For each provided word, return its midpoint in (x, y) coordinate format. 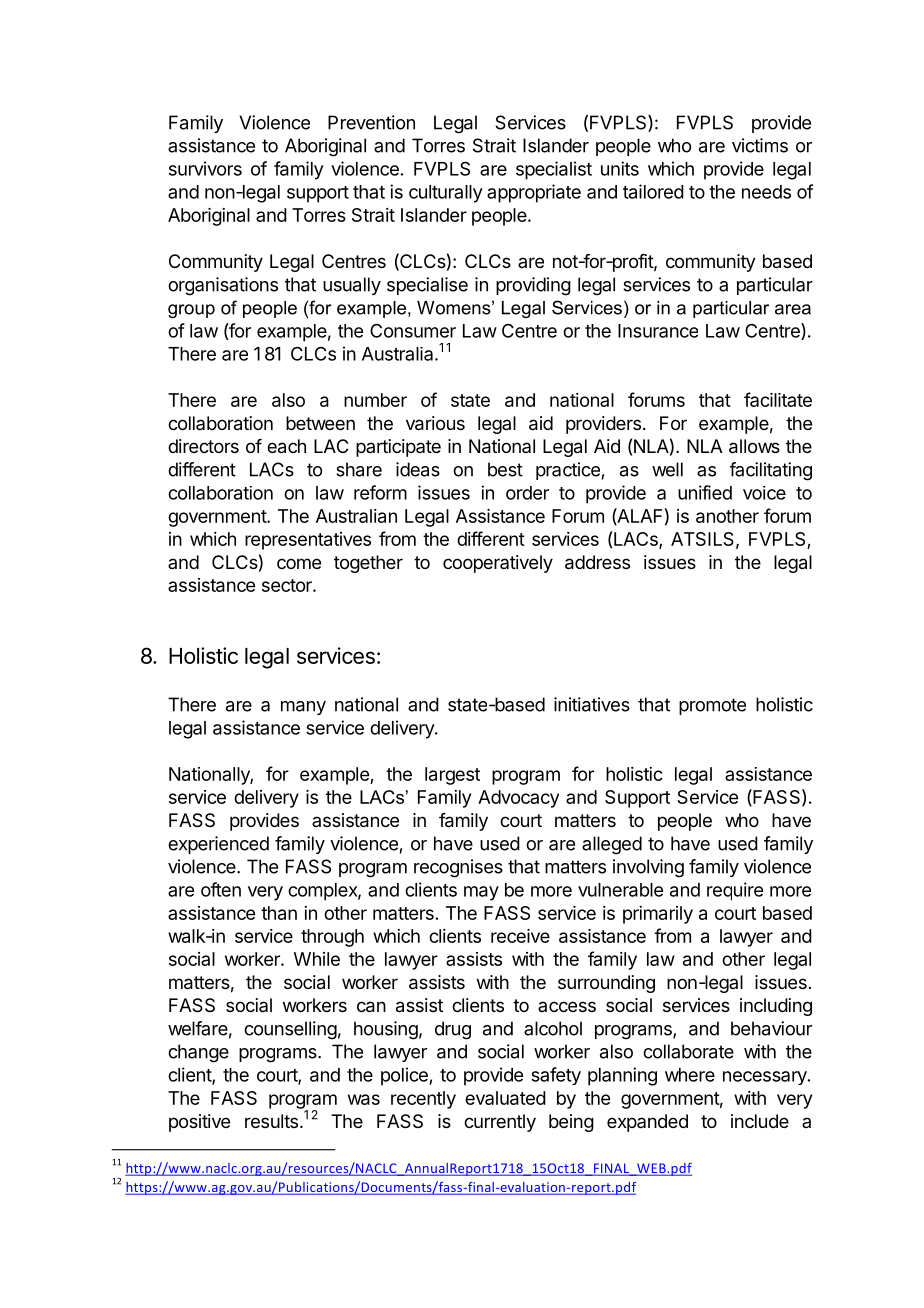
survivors (205, 168)
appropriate (534, 193)
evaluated (505, 1098)
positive (199, 1123)
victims (760, 145)
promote (712, 706)
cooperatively (498, 564)
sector (288, 585)
